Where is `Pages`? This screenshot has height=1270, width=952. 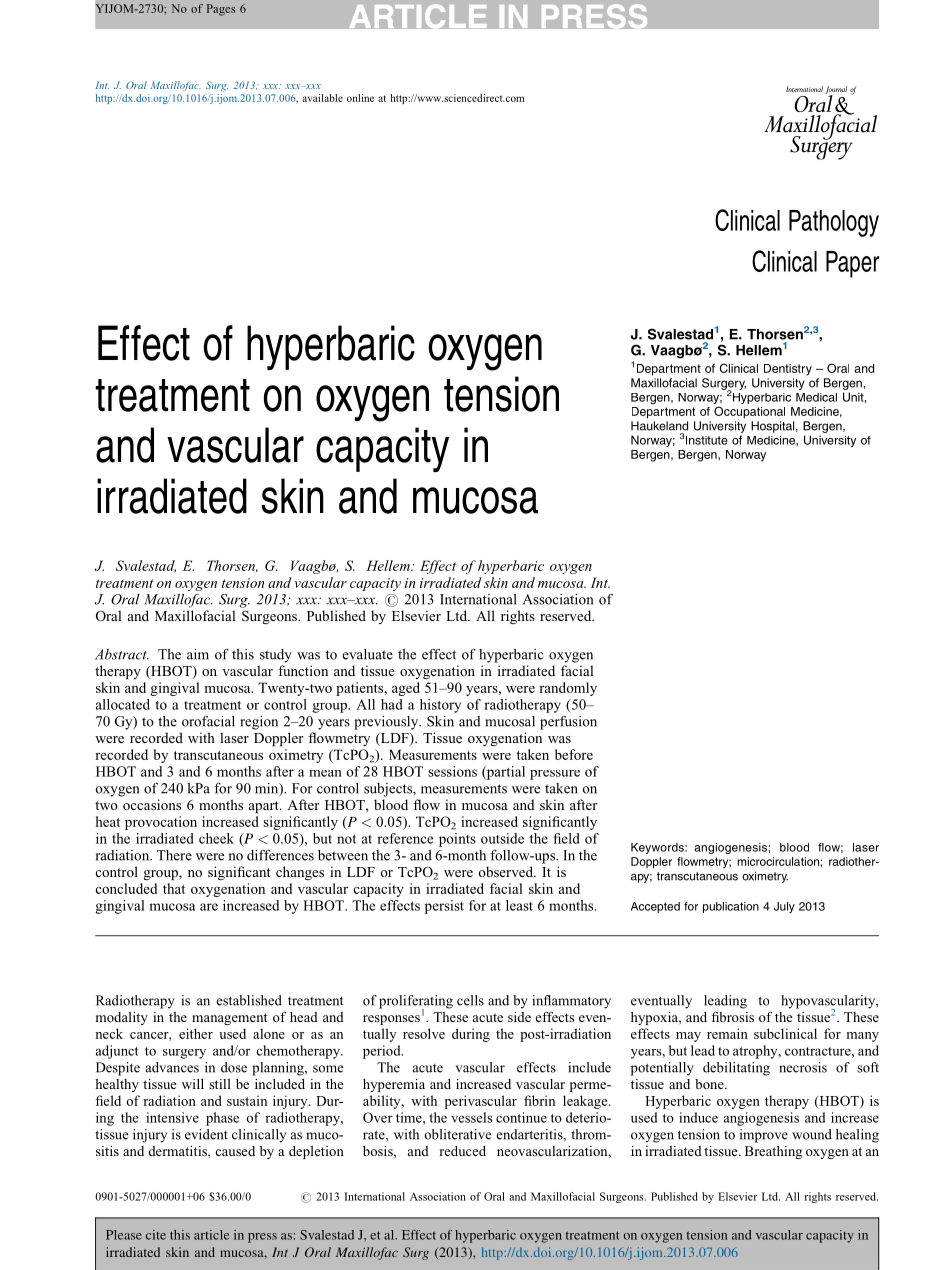 Pages is located at coordinates (221, 10).
